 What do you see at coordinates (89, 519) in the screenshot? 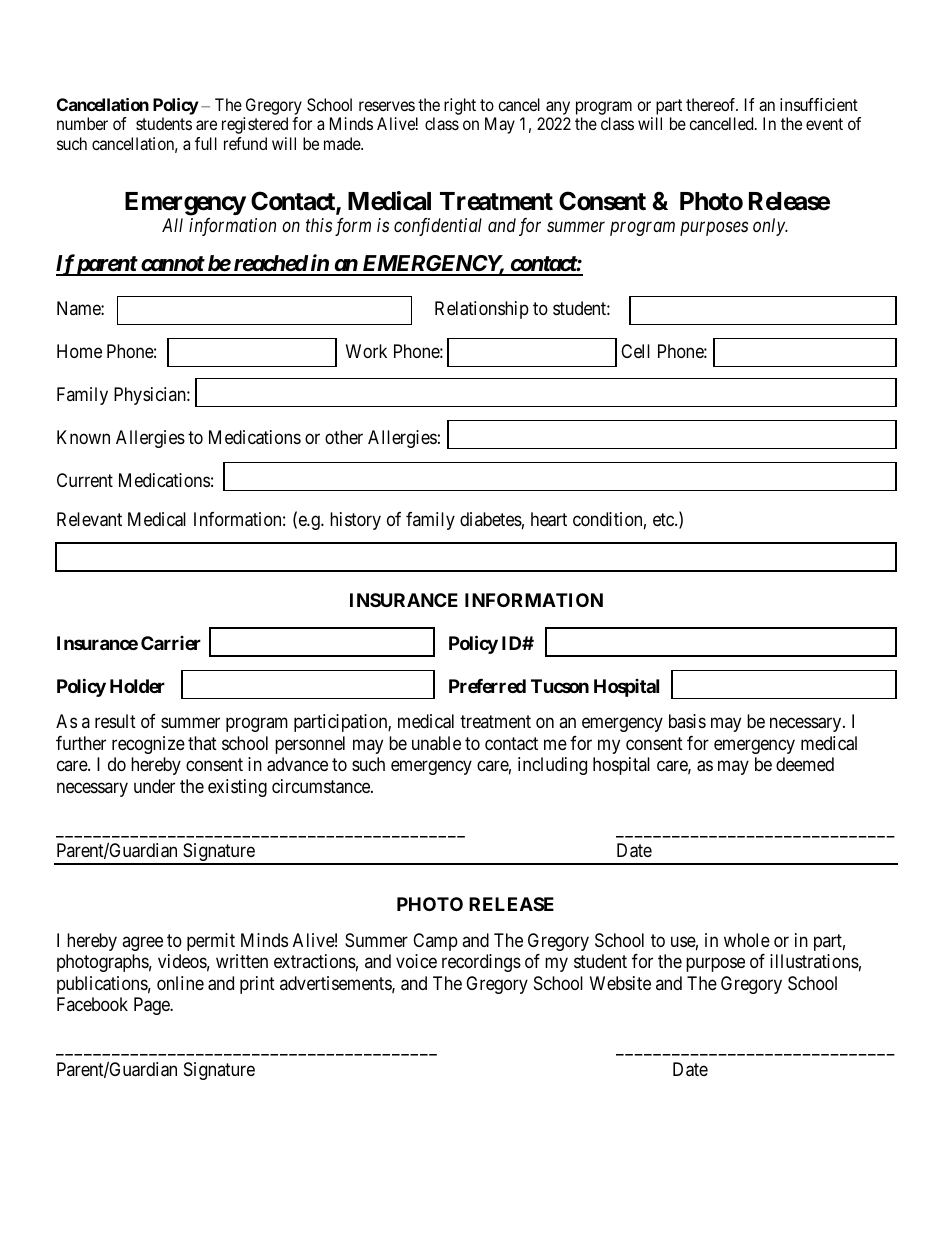
I see `Relevant` at bounding box center [89, 519].
